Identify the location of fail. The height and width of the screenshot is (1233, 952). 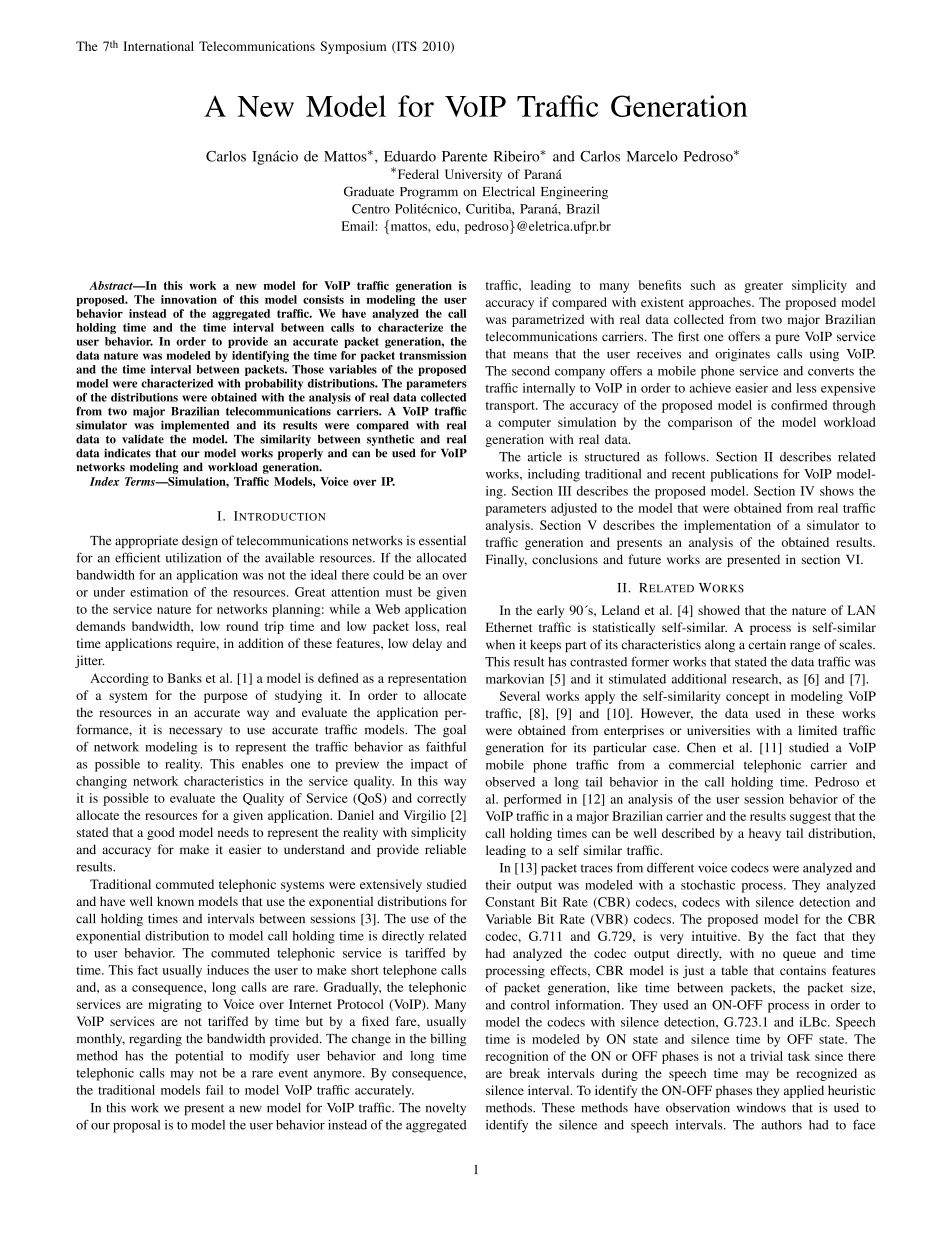
(214, 1090).
